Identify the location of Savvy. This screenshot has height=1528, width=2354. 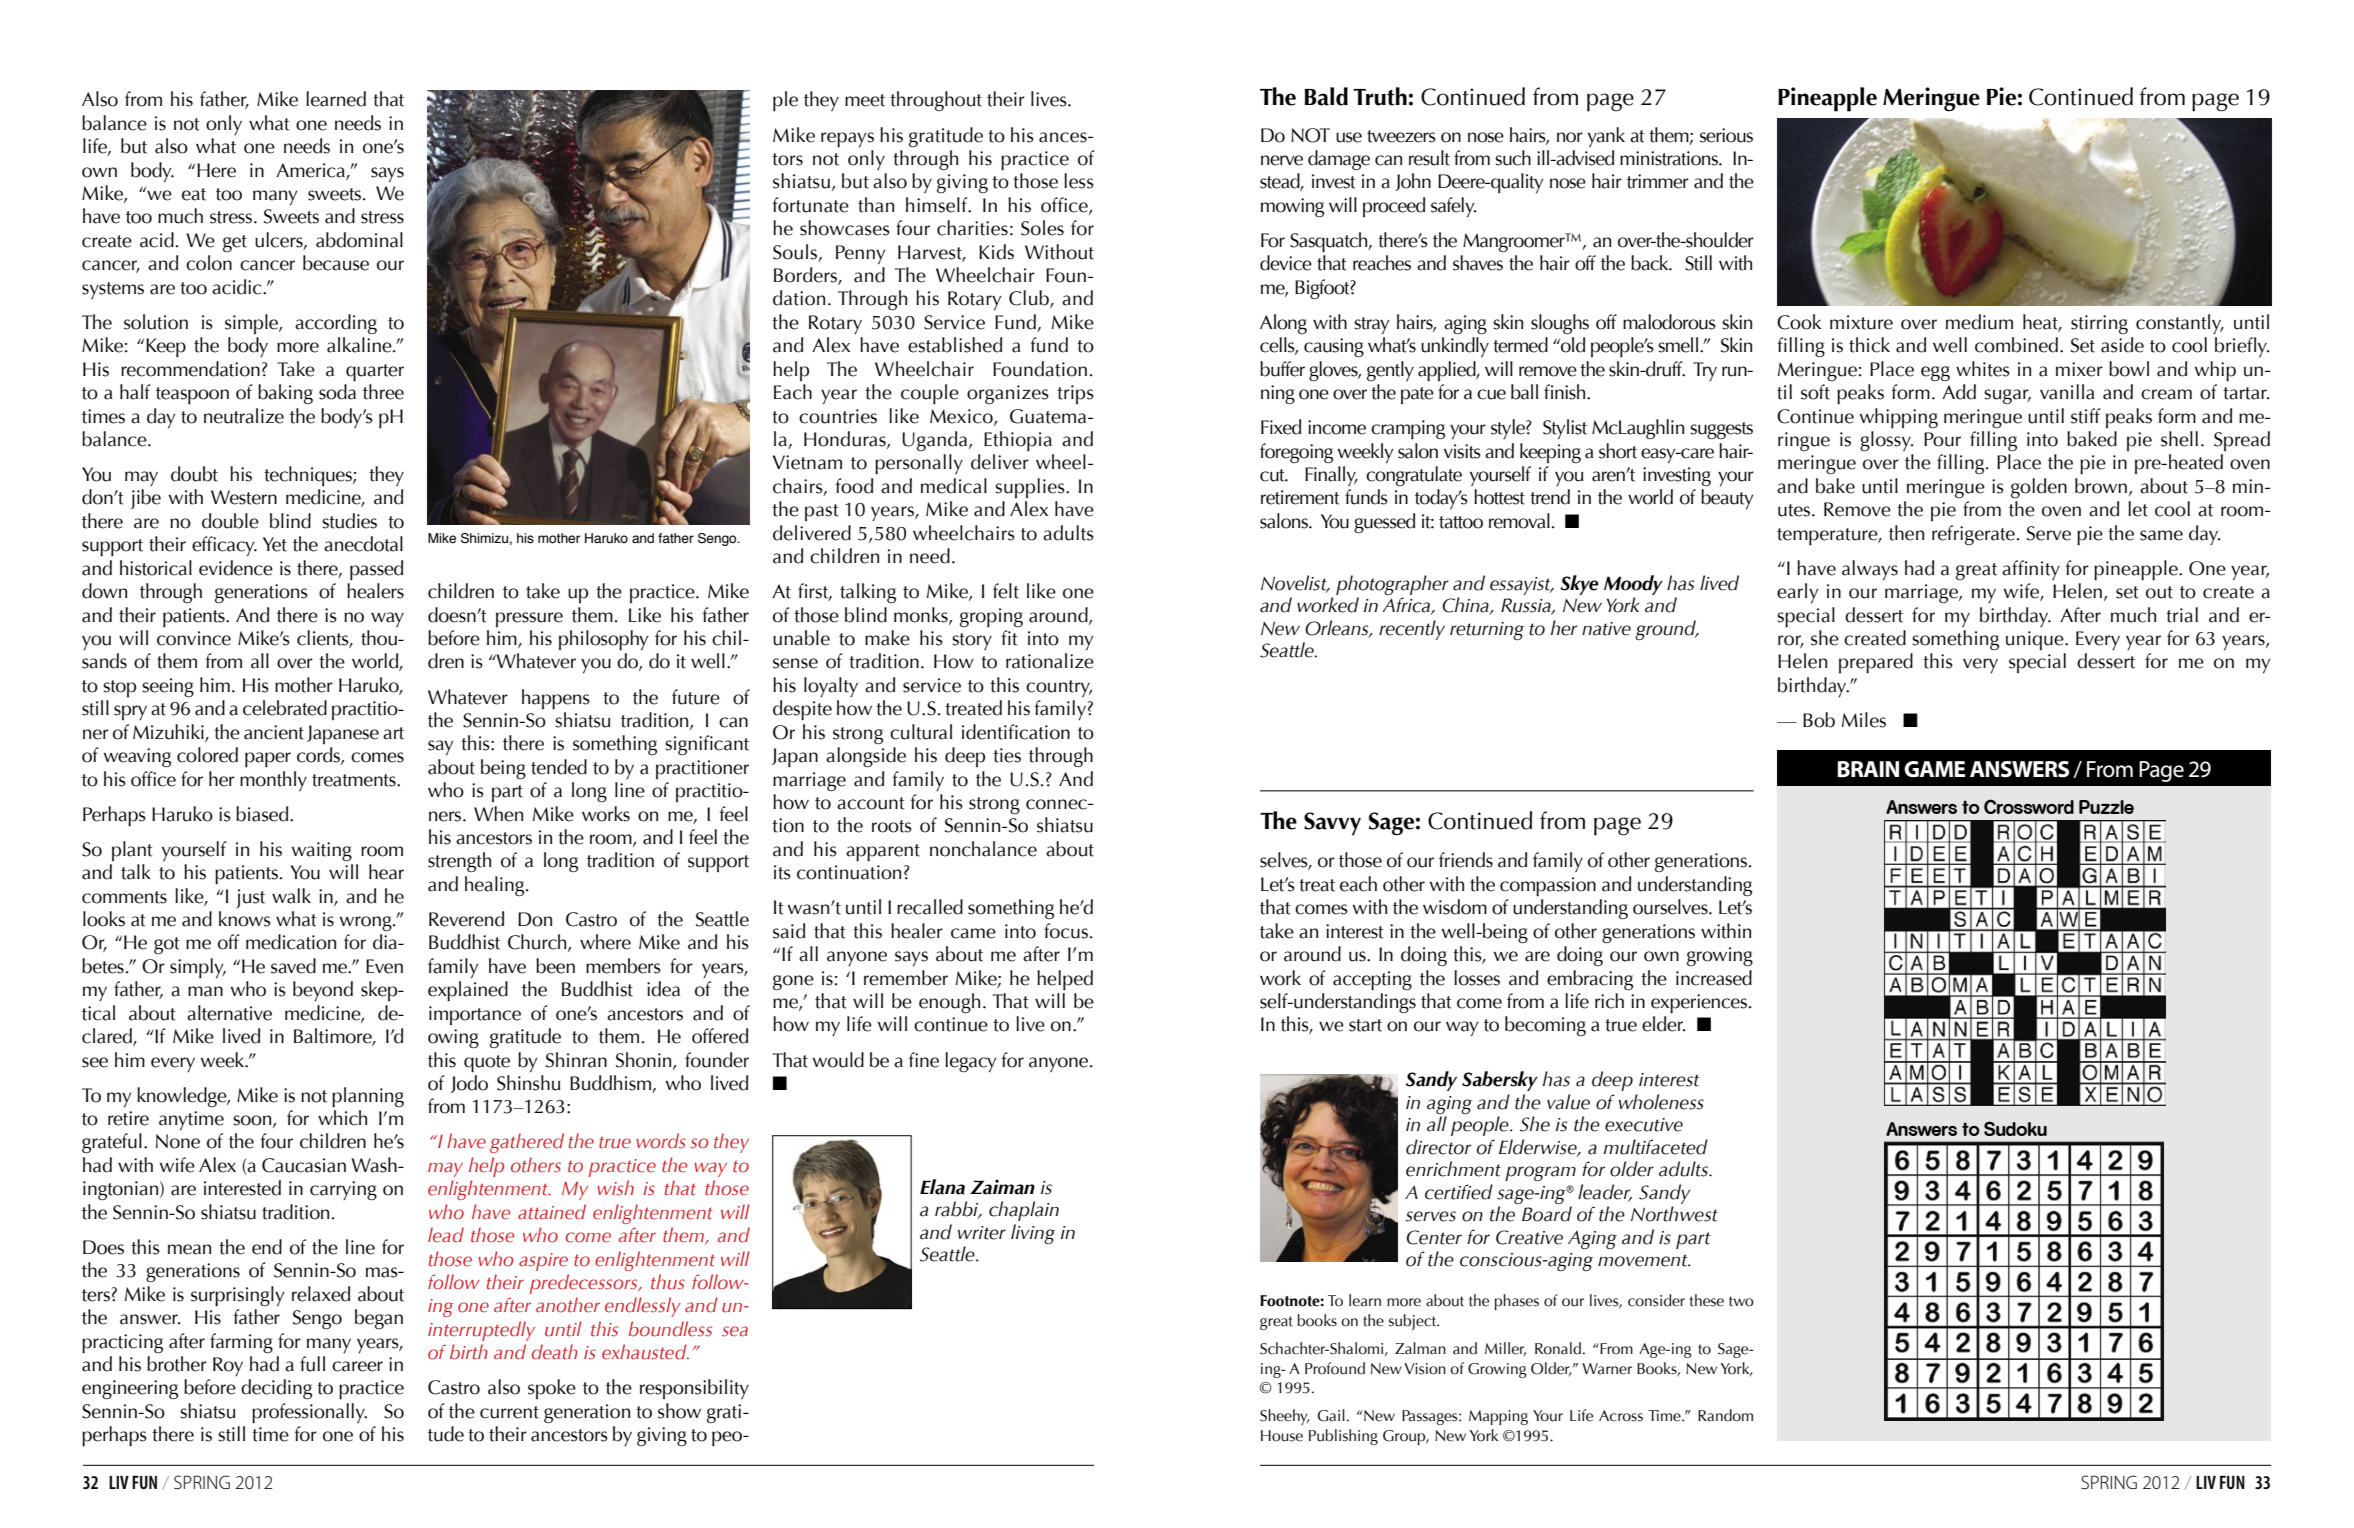
(1332, 824).
